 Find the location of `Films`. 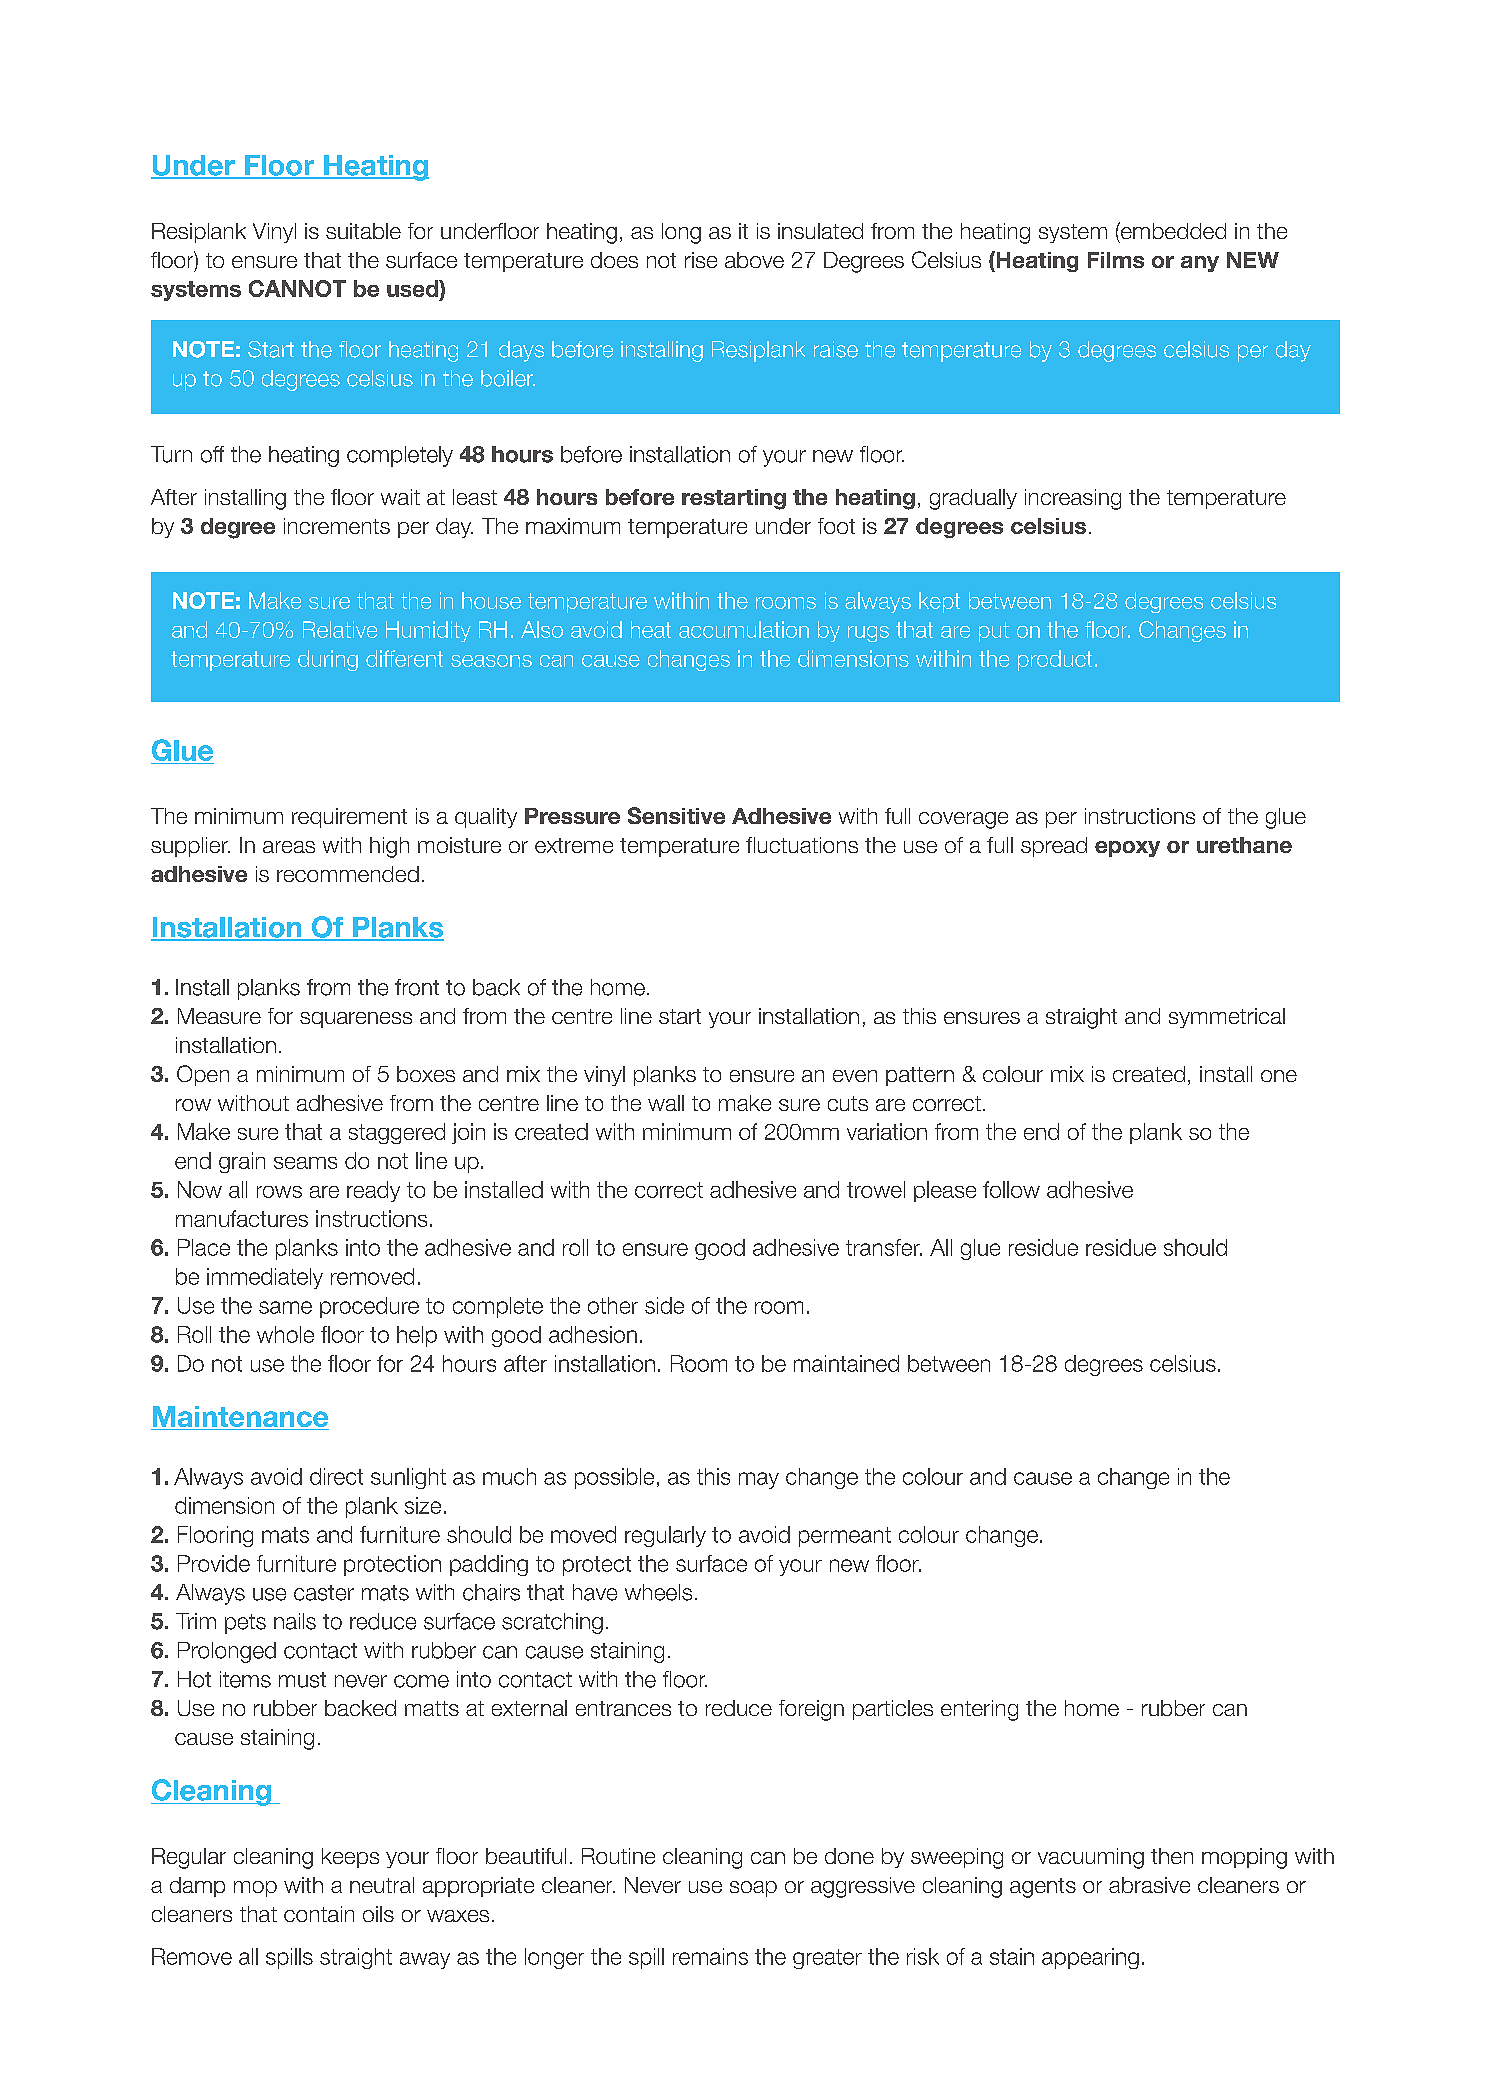

Films is located at coordinates (1116, 260).
